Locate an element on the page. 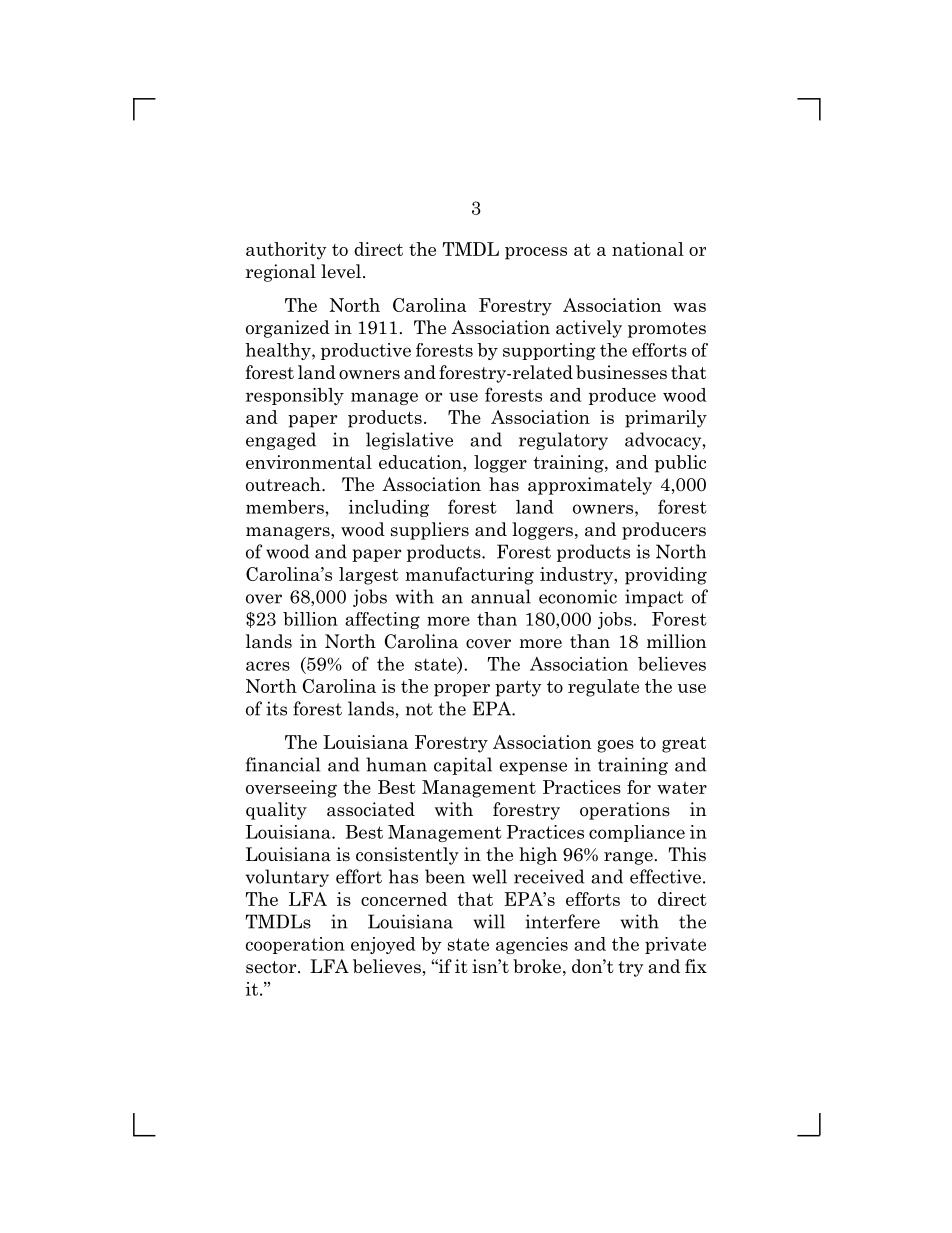  billion is located at coordinates (310, 619).
